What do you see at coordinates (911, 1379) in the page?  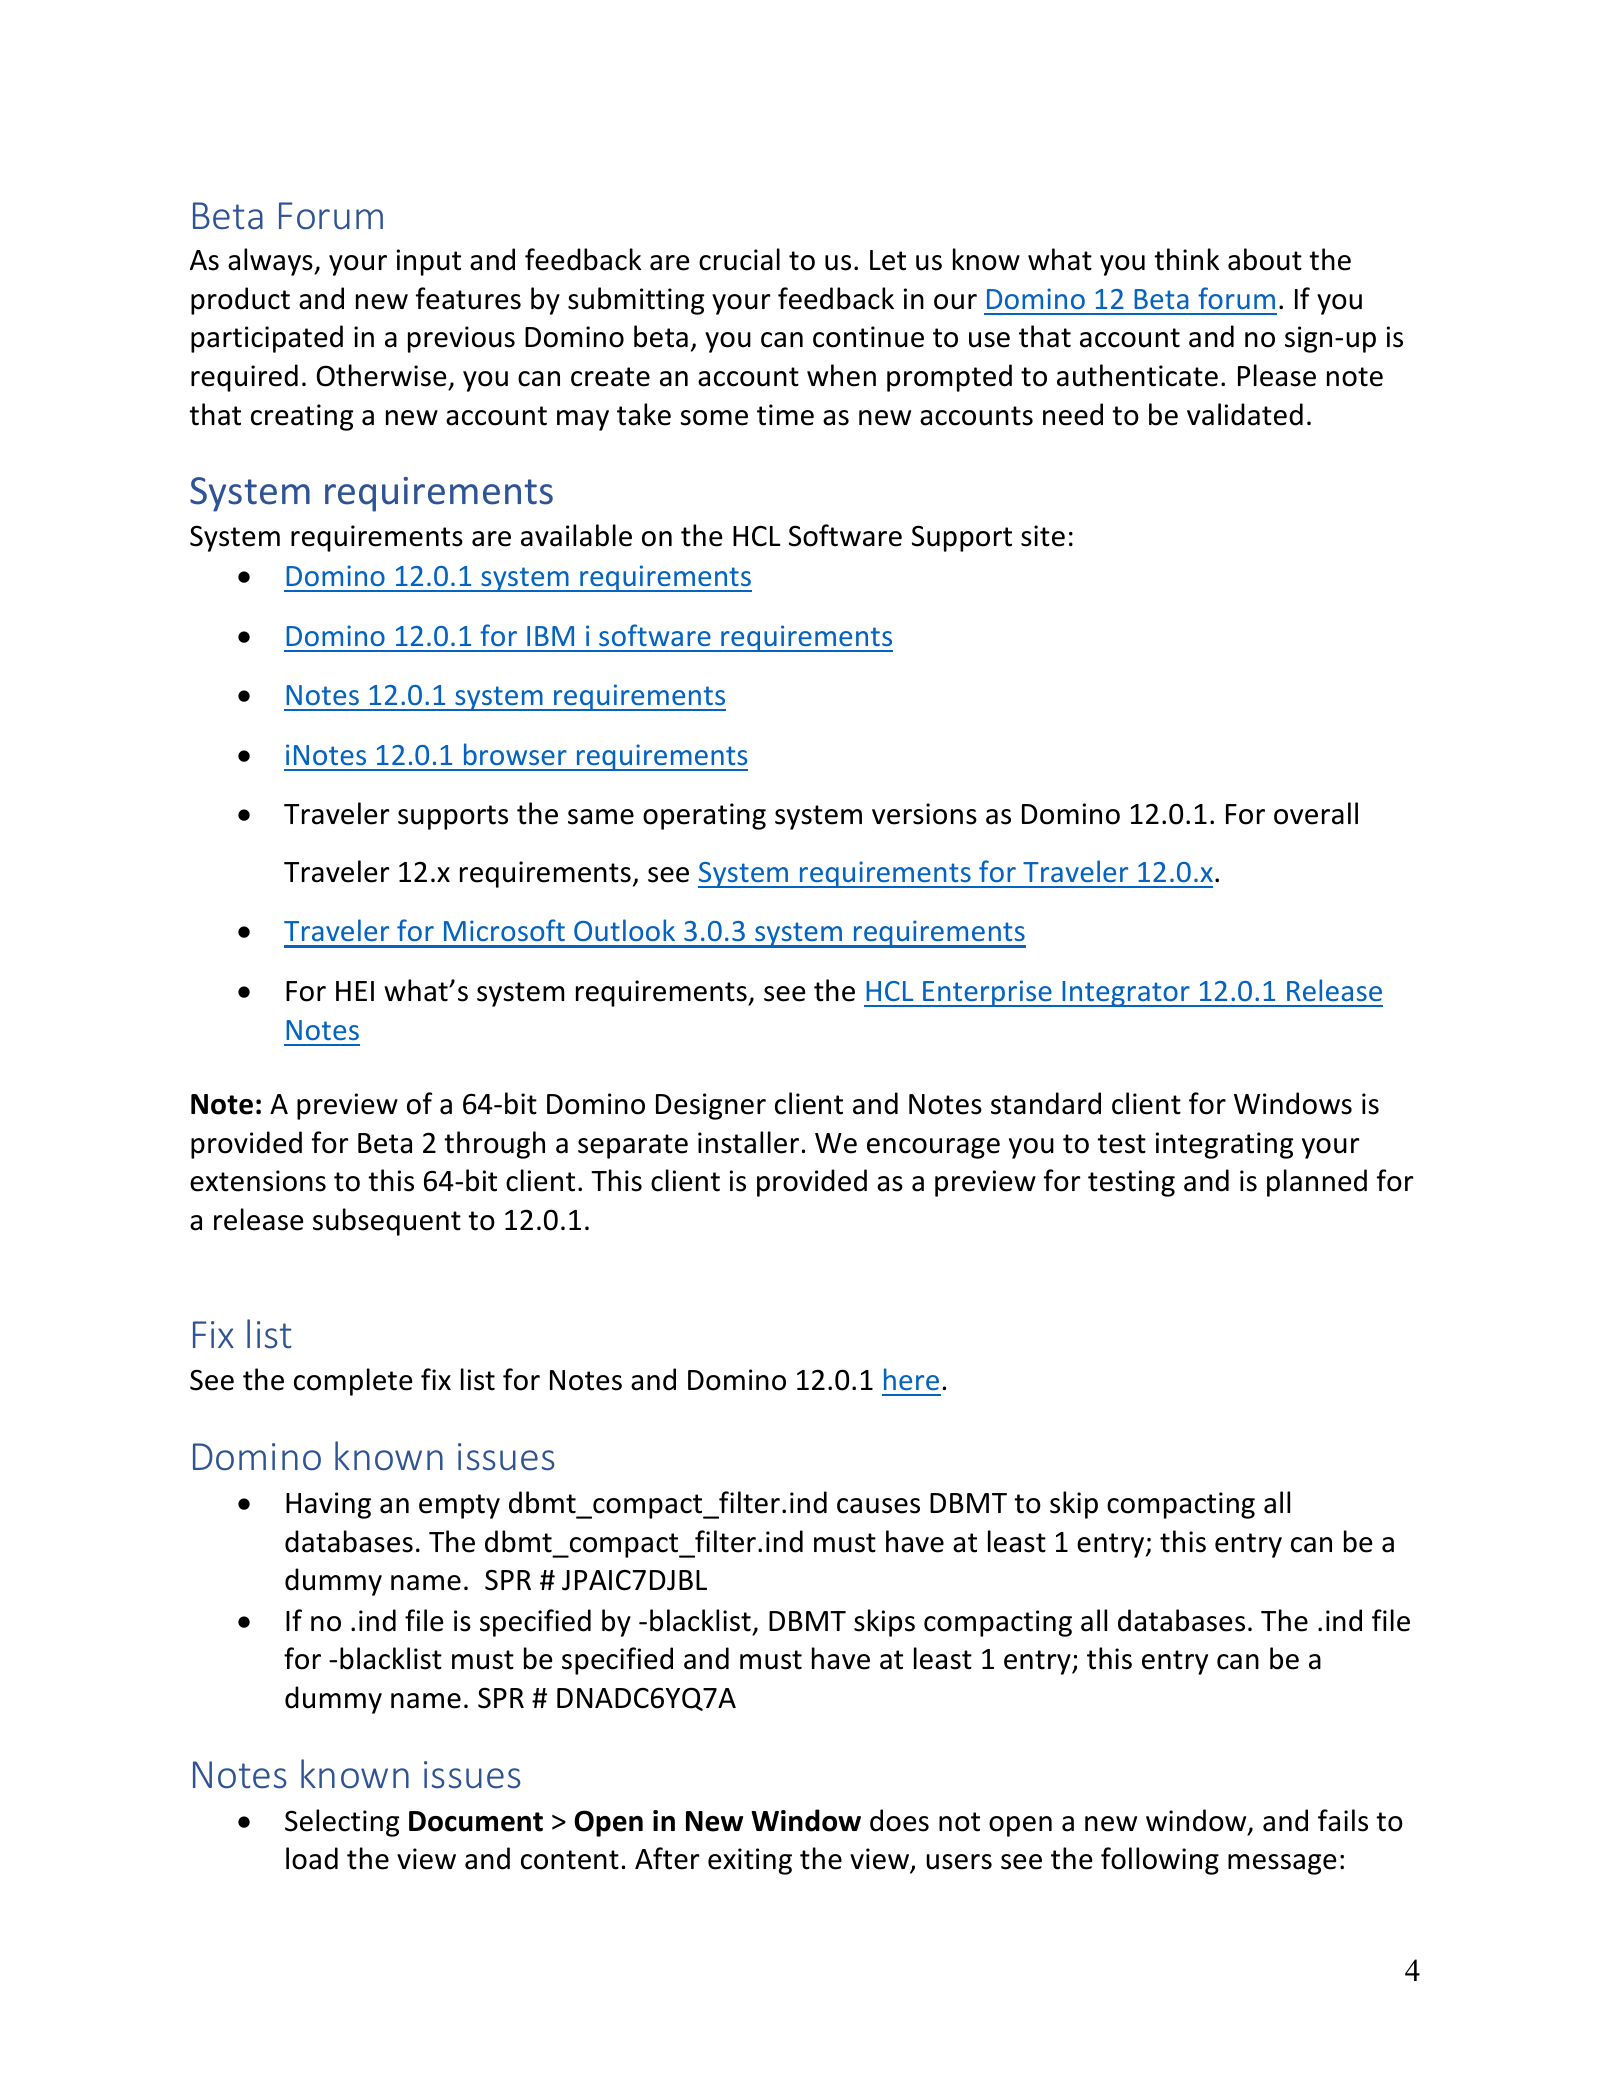 I see `here` at bounding box center [911, 1379].
